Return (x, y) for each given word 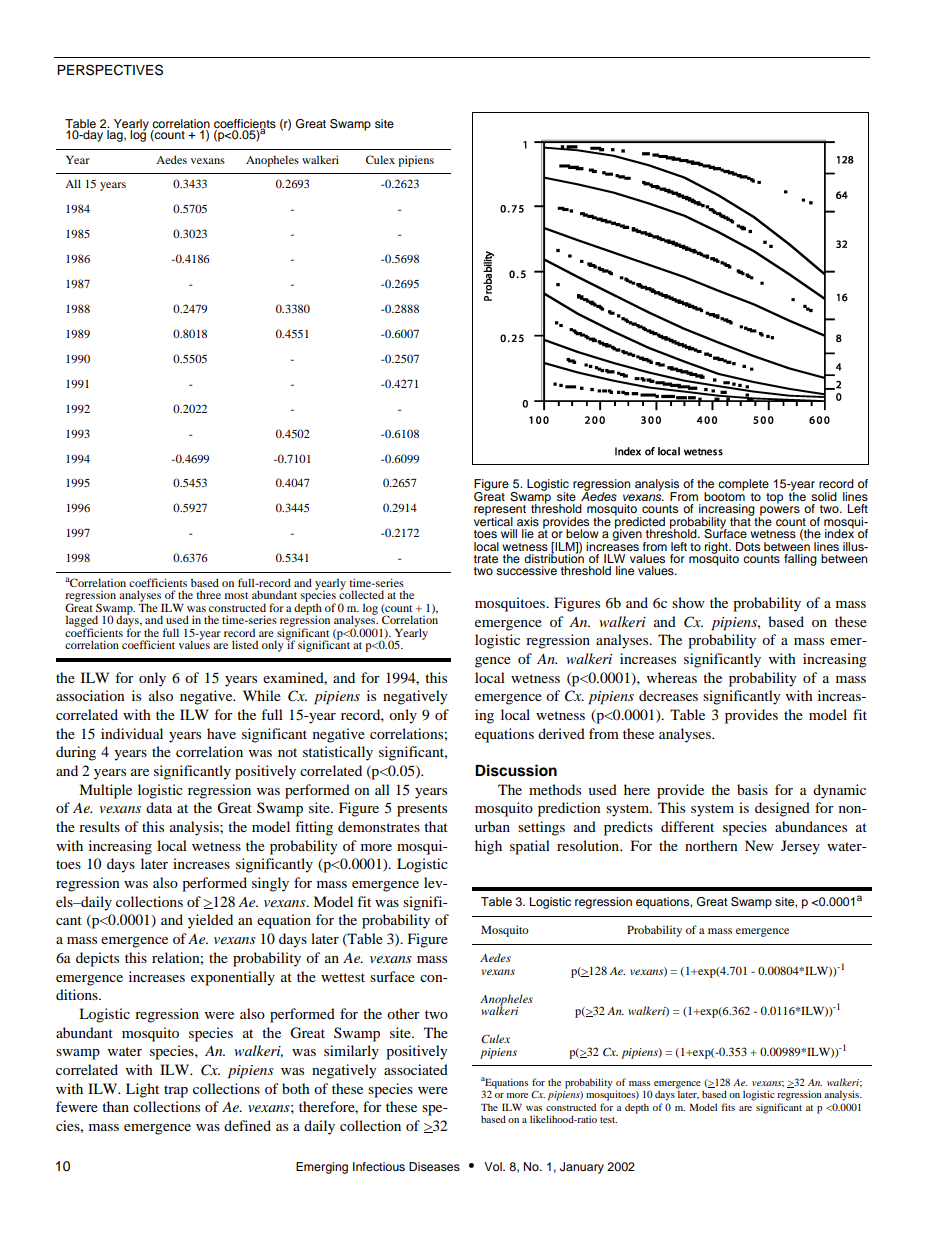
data (159, 807)
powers (779, 512)
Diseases (434, 1166)
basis (752, 789)
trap (176, 1091)
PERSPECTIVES (110, 70)
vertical (493, 520)
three (208, 594)
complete (743, 485)
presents (422, 810)
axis (528, 521)
